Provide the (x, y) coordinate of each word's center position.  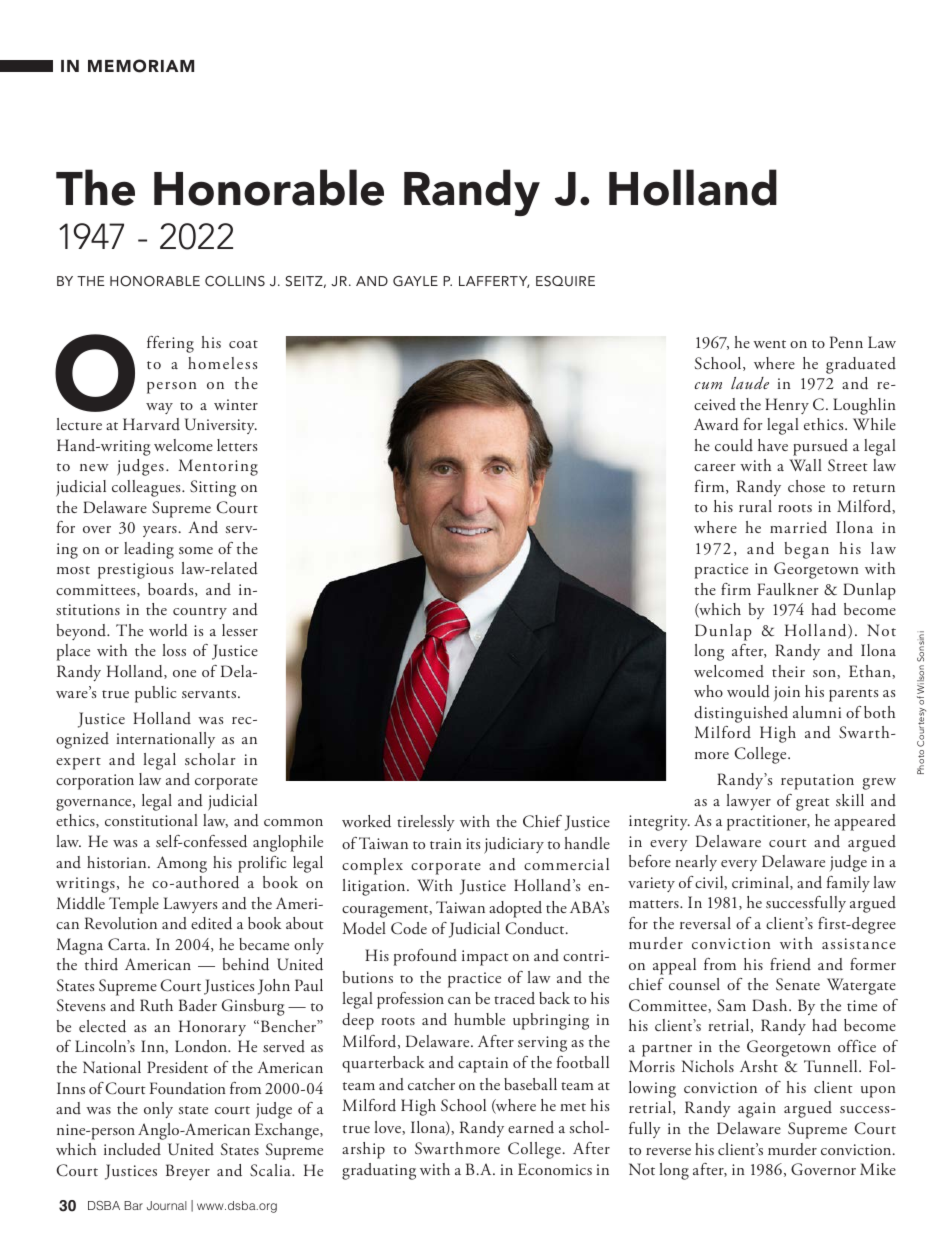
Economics (555, 1169)
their (788, 671)
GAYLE (415, 281)
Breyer (188, 1172)
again (757, 1110)
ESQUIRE (565, 281)
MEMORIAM (141, 66)
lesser (240, 630)
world (168, 630)
